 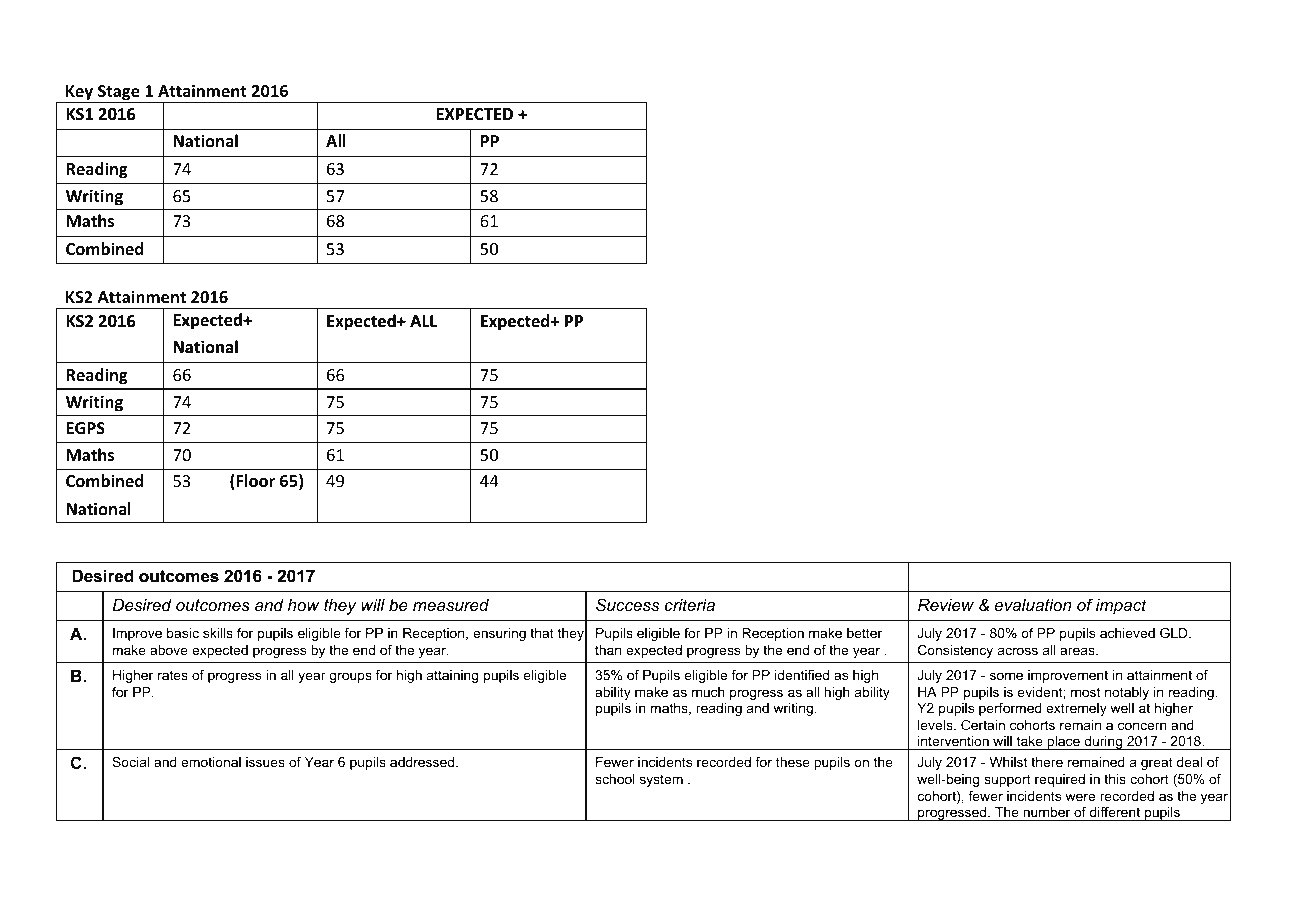 I want to click on impact, so click(x=1121, y=606).
